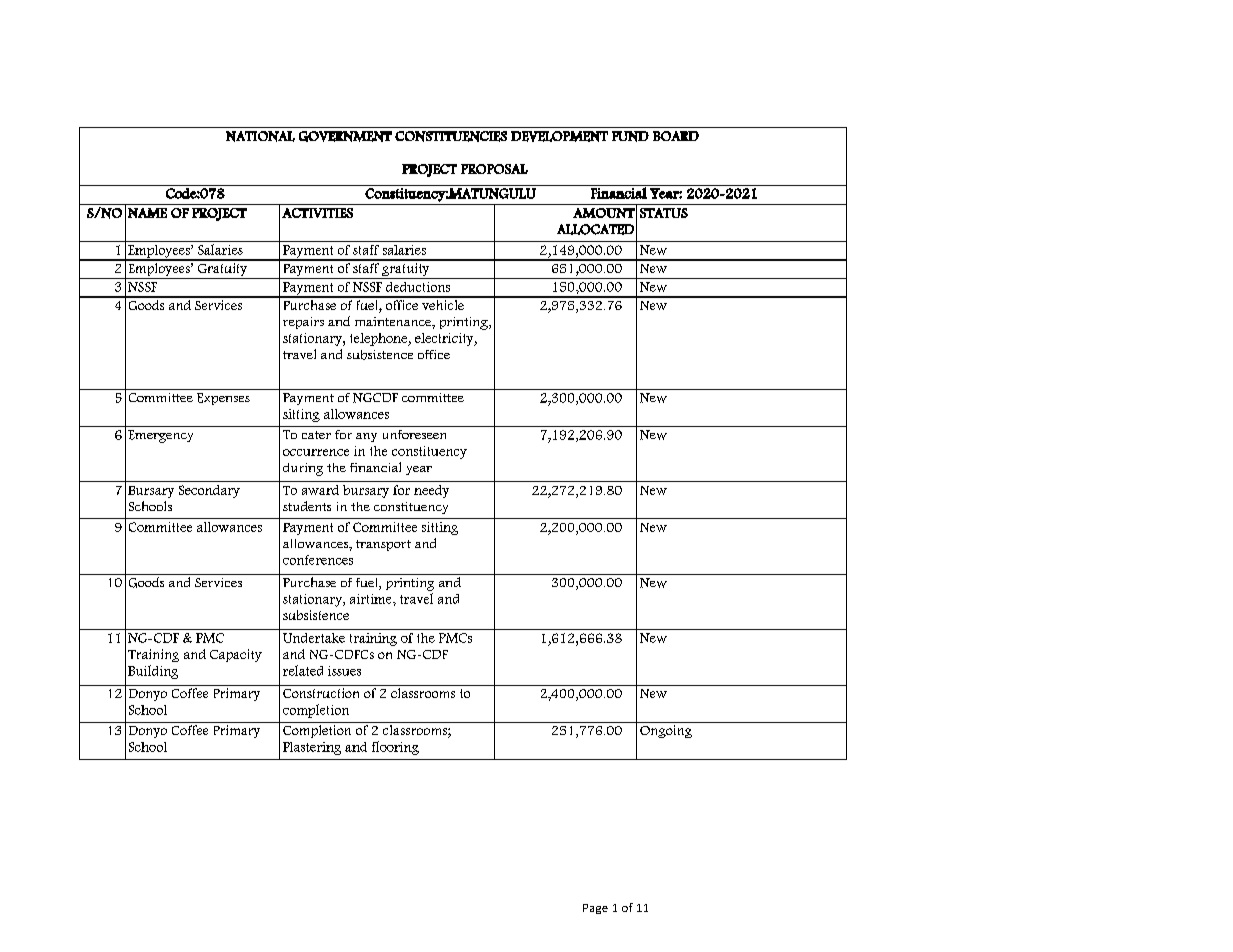  Describe the element at coordinates (383, 545) in the document. I see `transport` at that location.
